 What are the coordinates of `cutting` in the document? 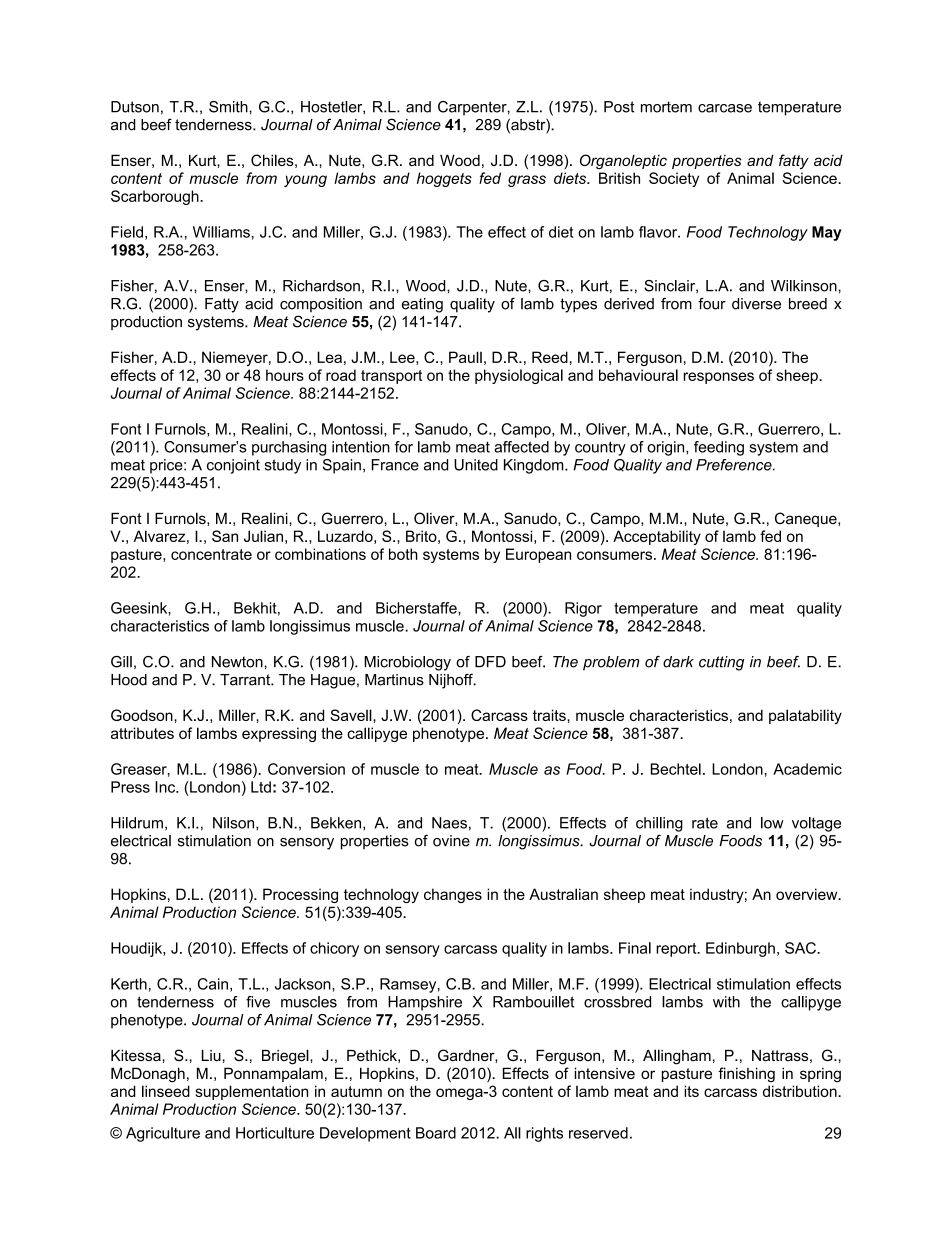 It's located at (721, 663).
